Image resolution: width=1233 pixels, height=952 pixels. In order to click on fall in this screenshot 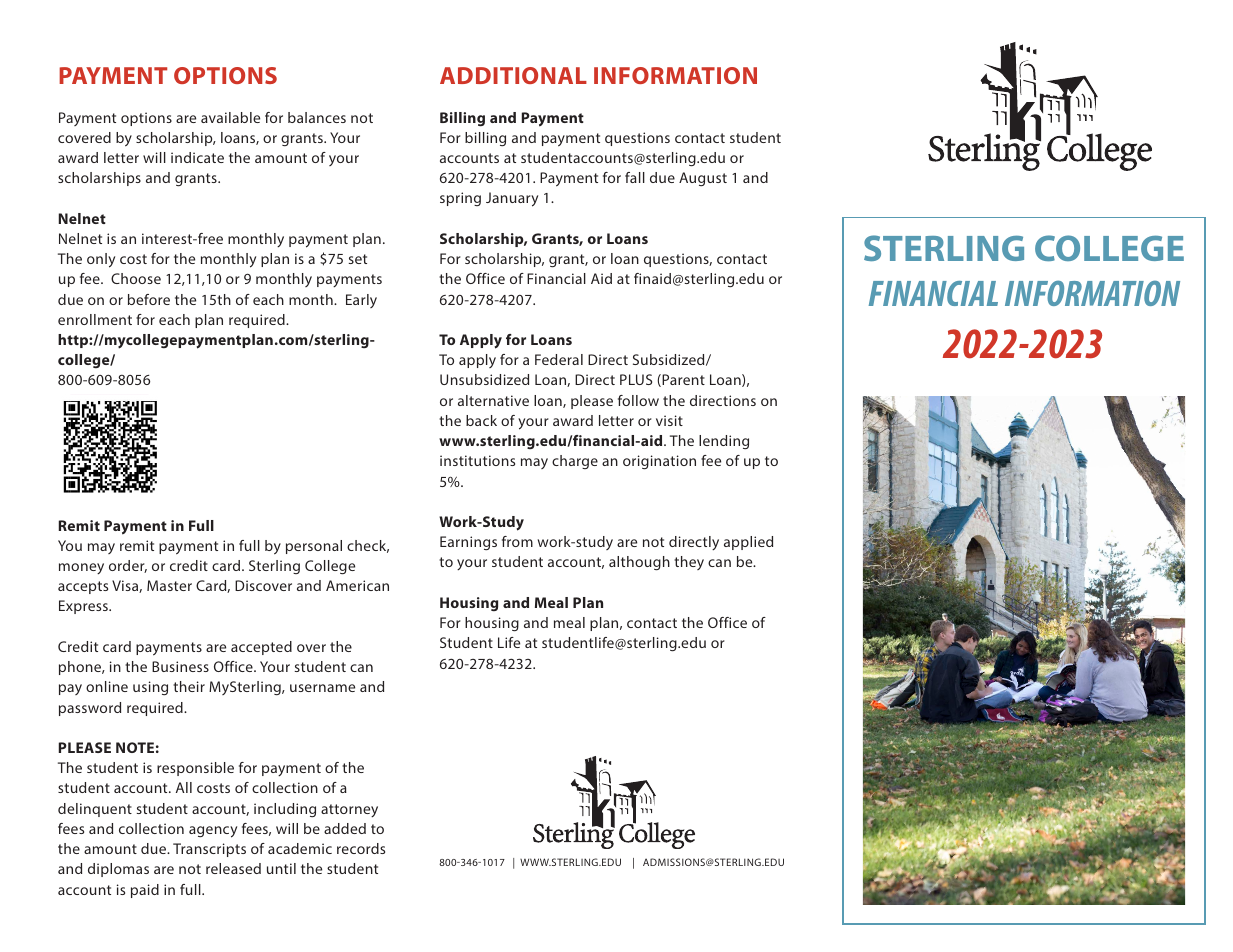, I will do `click(635, 177)`.
